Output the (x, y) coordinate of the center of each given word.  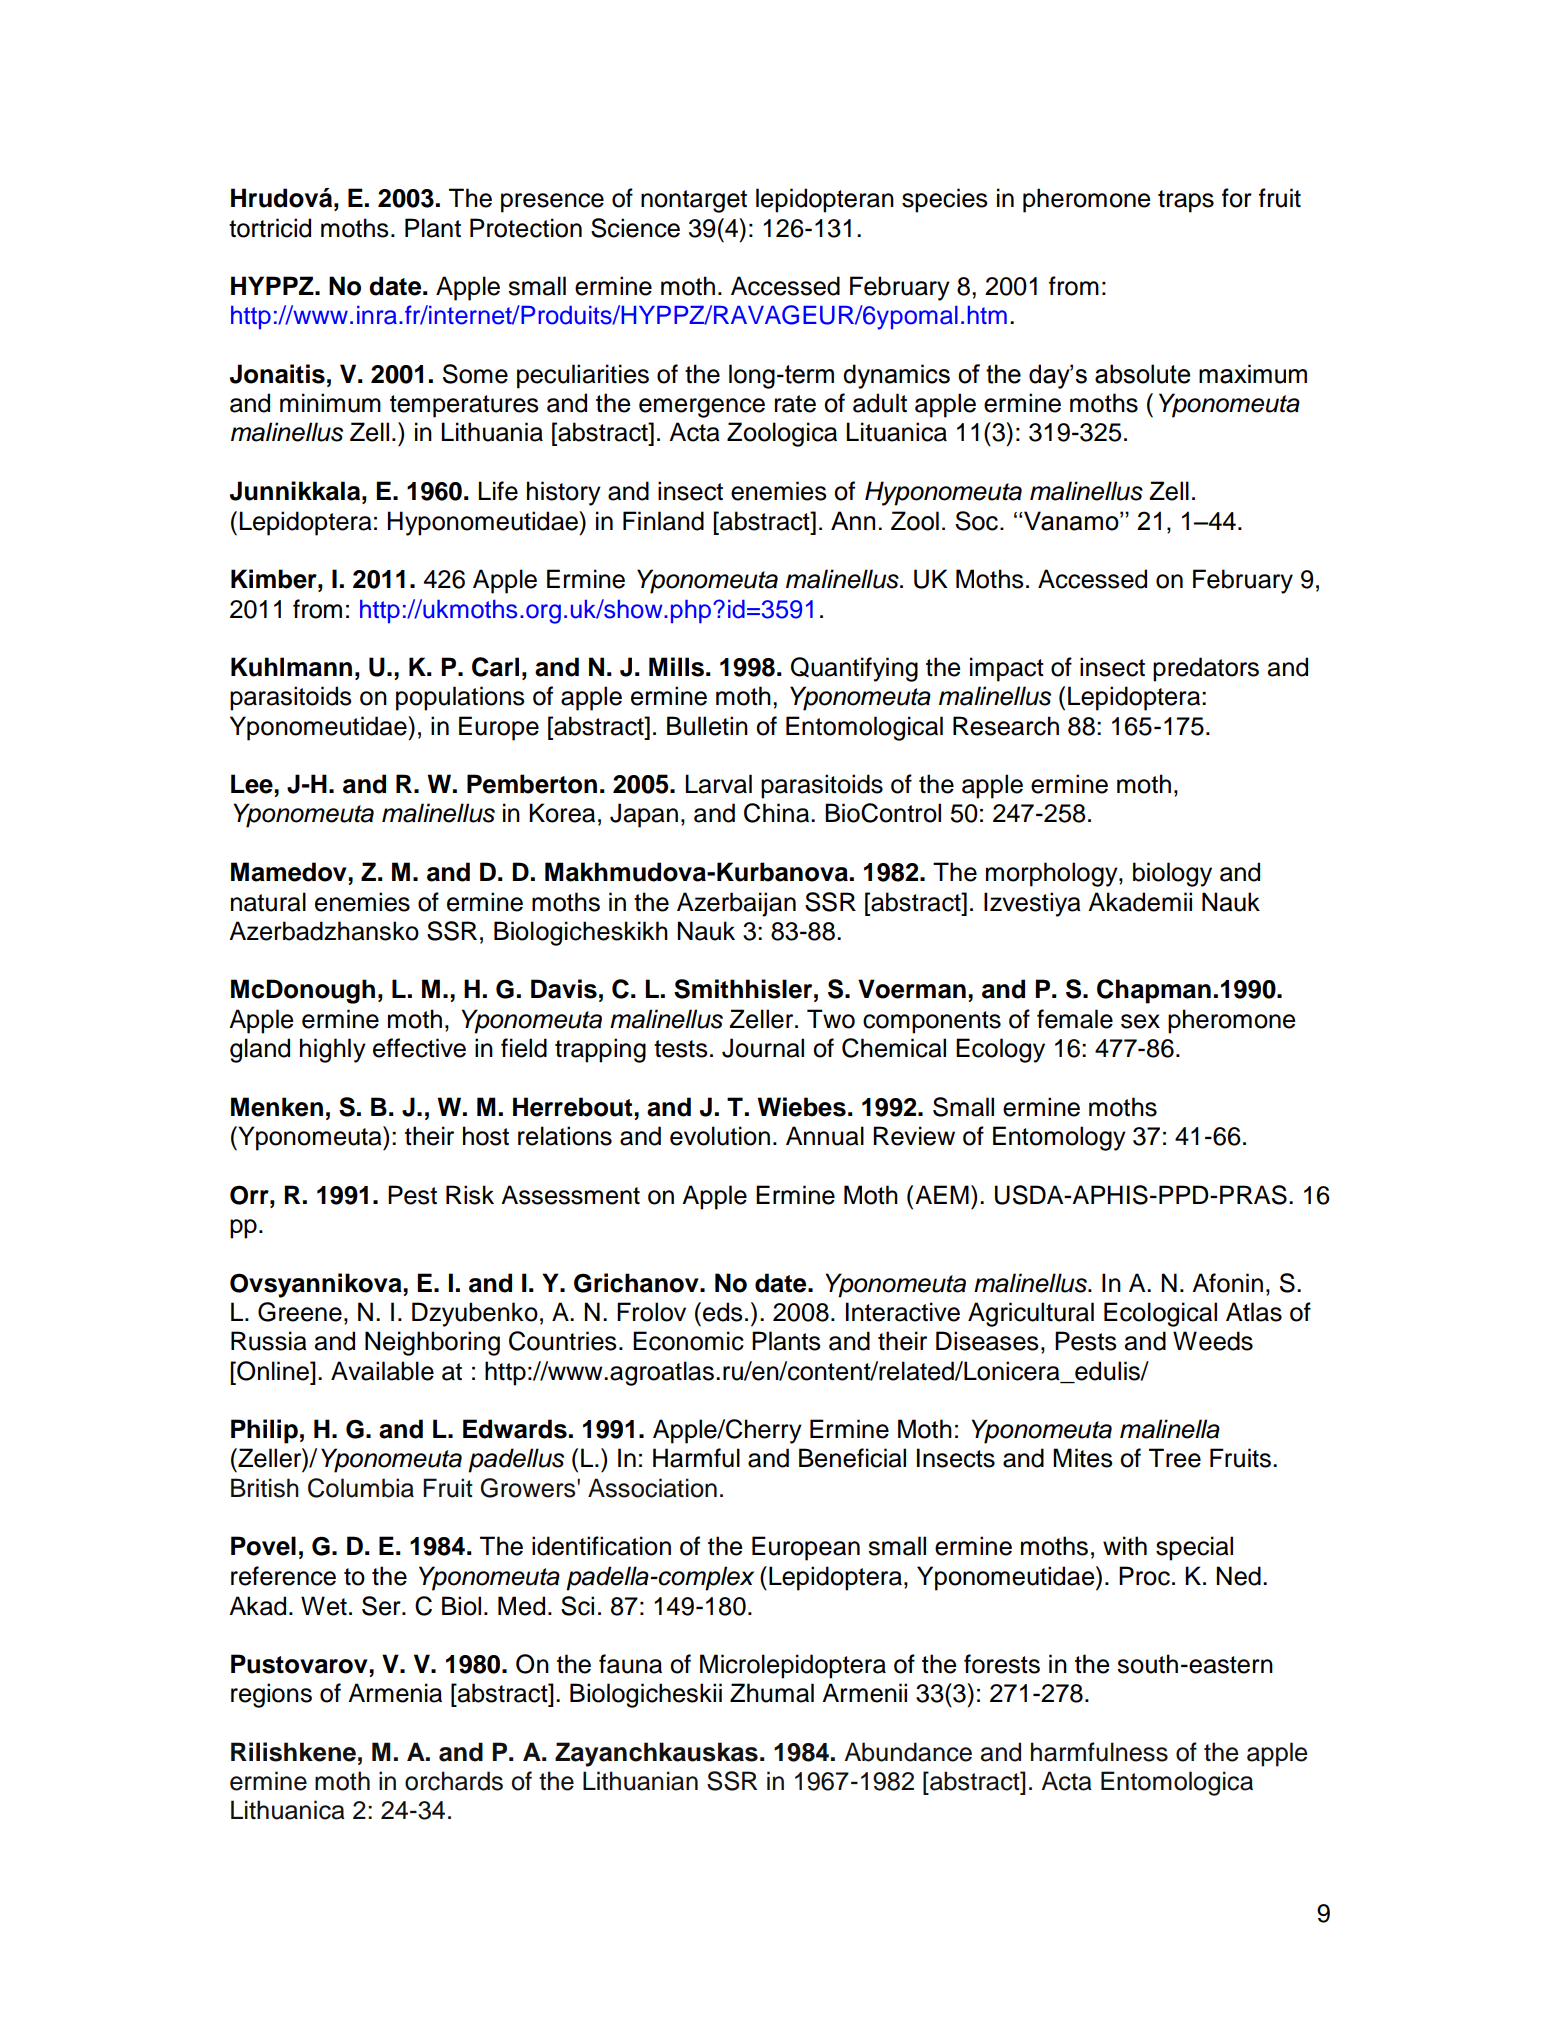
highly (333, 1050)
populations (460, 698)
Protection (526, 228)
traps (1186, 201)
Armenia (395, 1693)
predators (1206, 669)
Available (382, 1371)
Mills (676, 667)
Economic (688, 1341)
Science (635, 228)
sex (1140, 1021)
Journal (763, 1048)
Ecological (1160, 1314)
